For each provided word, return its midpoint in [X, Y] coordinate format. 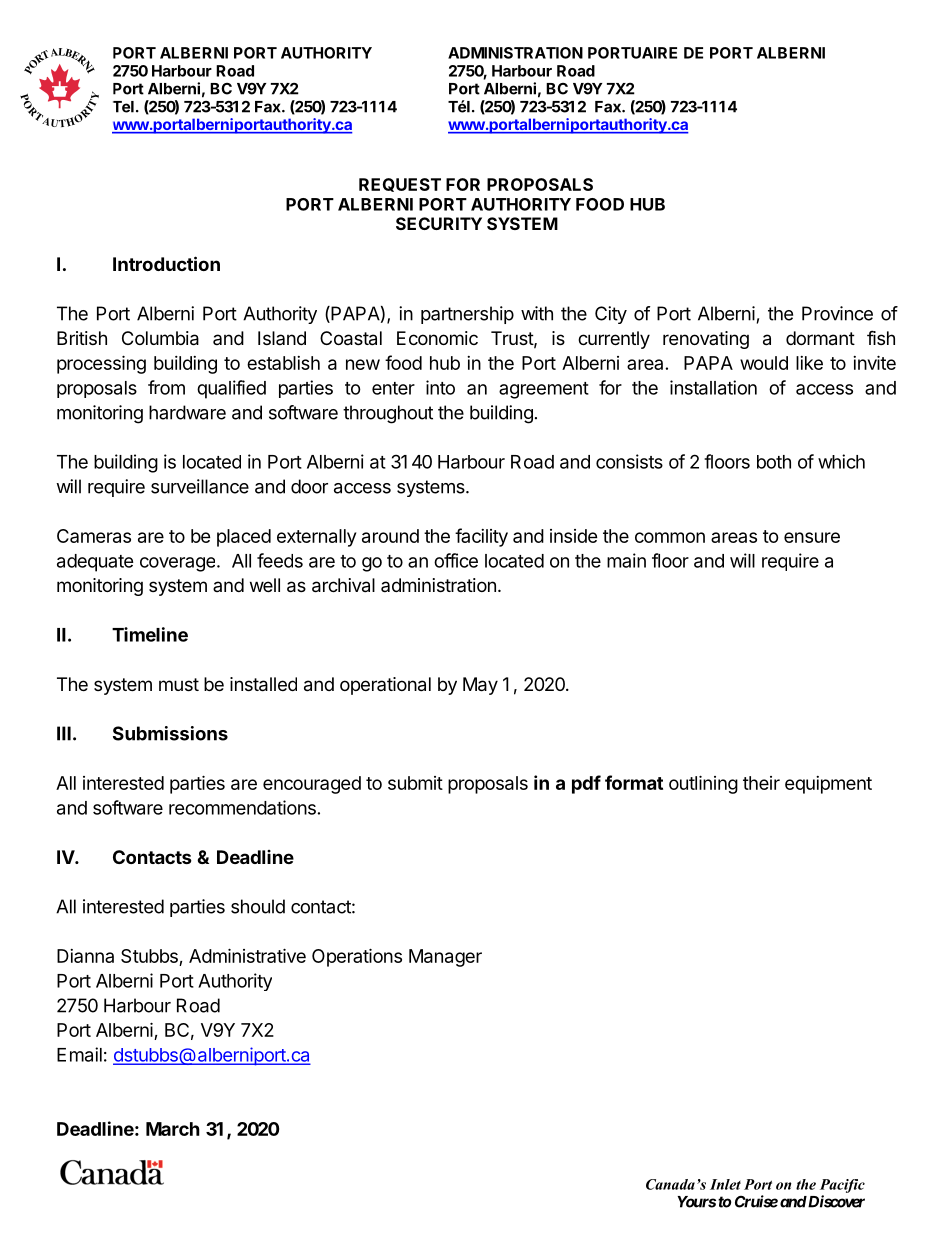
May [480, 686]
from [166, 387]
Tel [123, 107]
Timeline [150, 634]
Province [837, 313]
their [761, 783]
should [258, 906]
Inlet [725, 1184]
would [764, 363]
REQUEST [400, 185]
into [440, 387]
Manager [445, 958]
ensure [812, 537]
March [173, 1129]
